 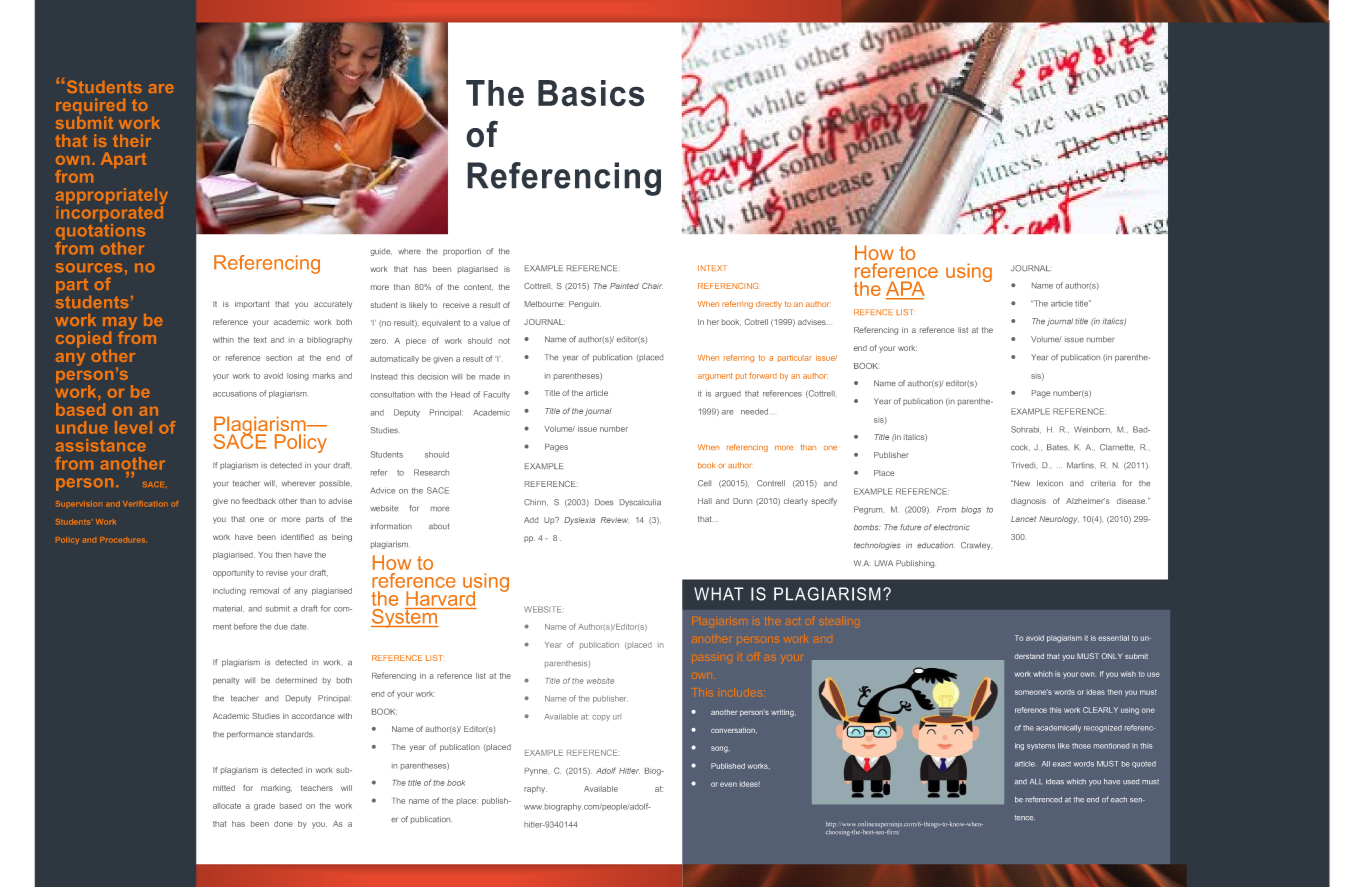 I want to click on even, so click(x=728, y=784).
